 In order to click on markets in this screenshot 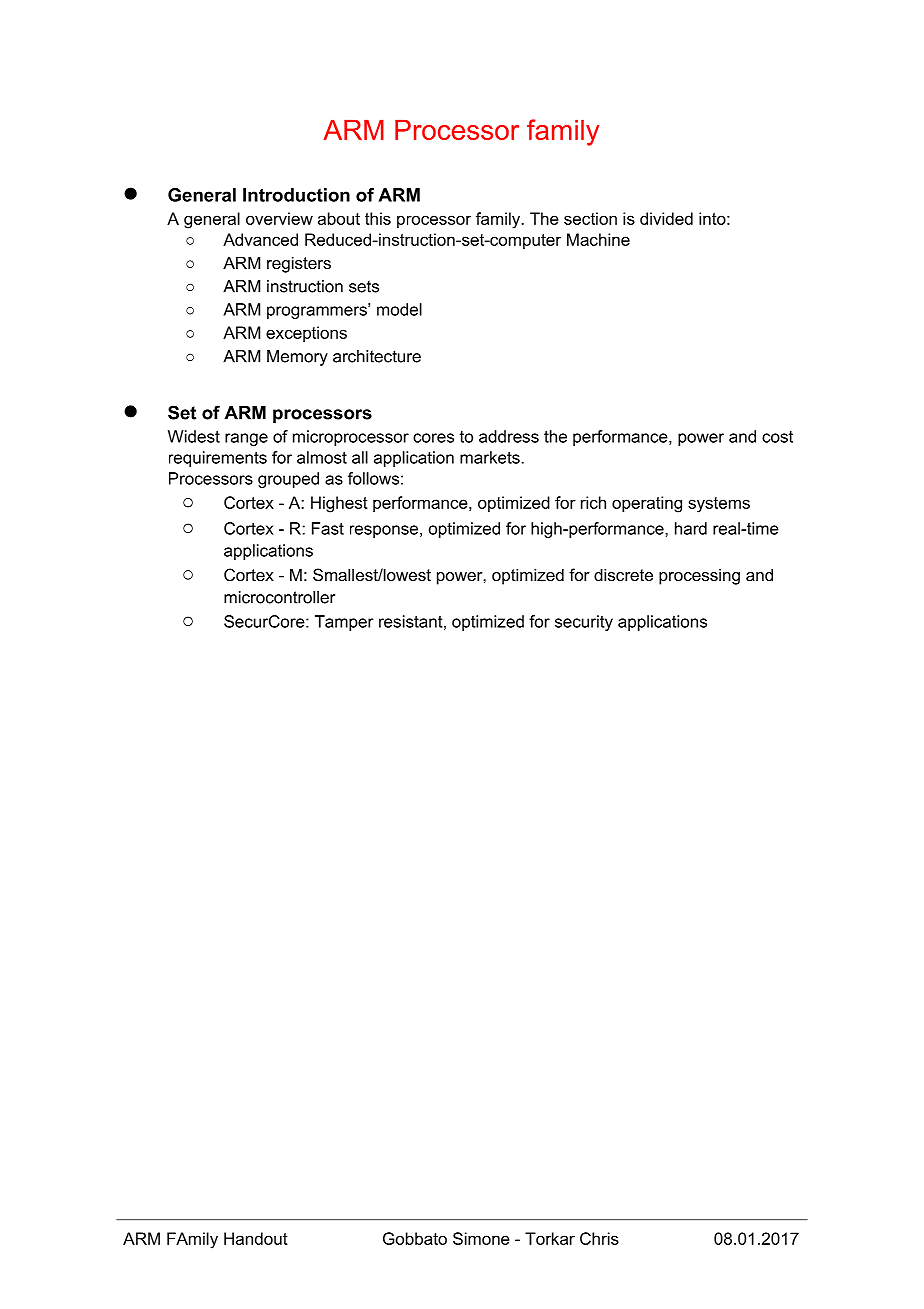, I will do `click(491, 457)`.
